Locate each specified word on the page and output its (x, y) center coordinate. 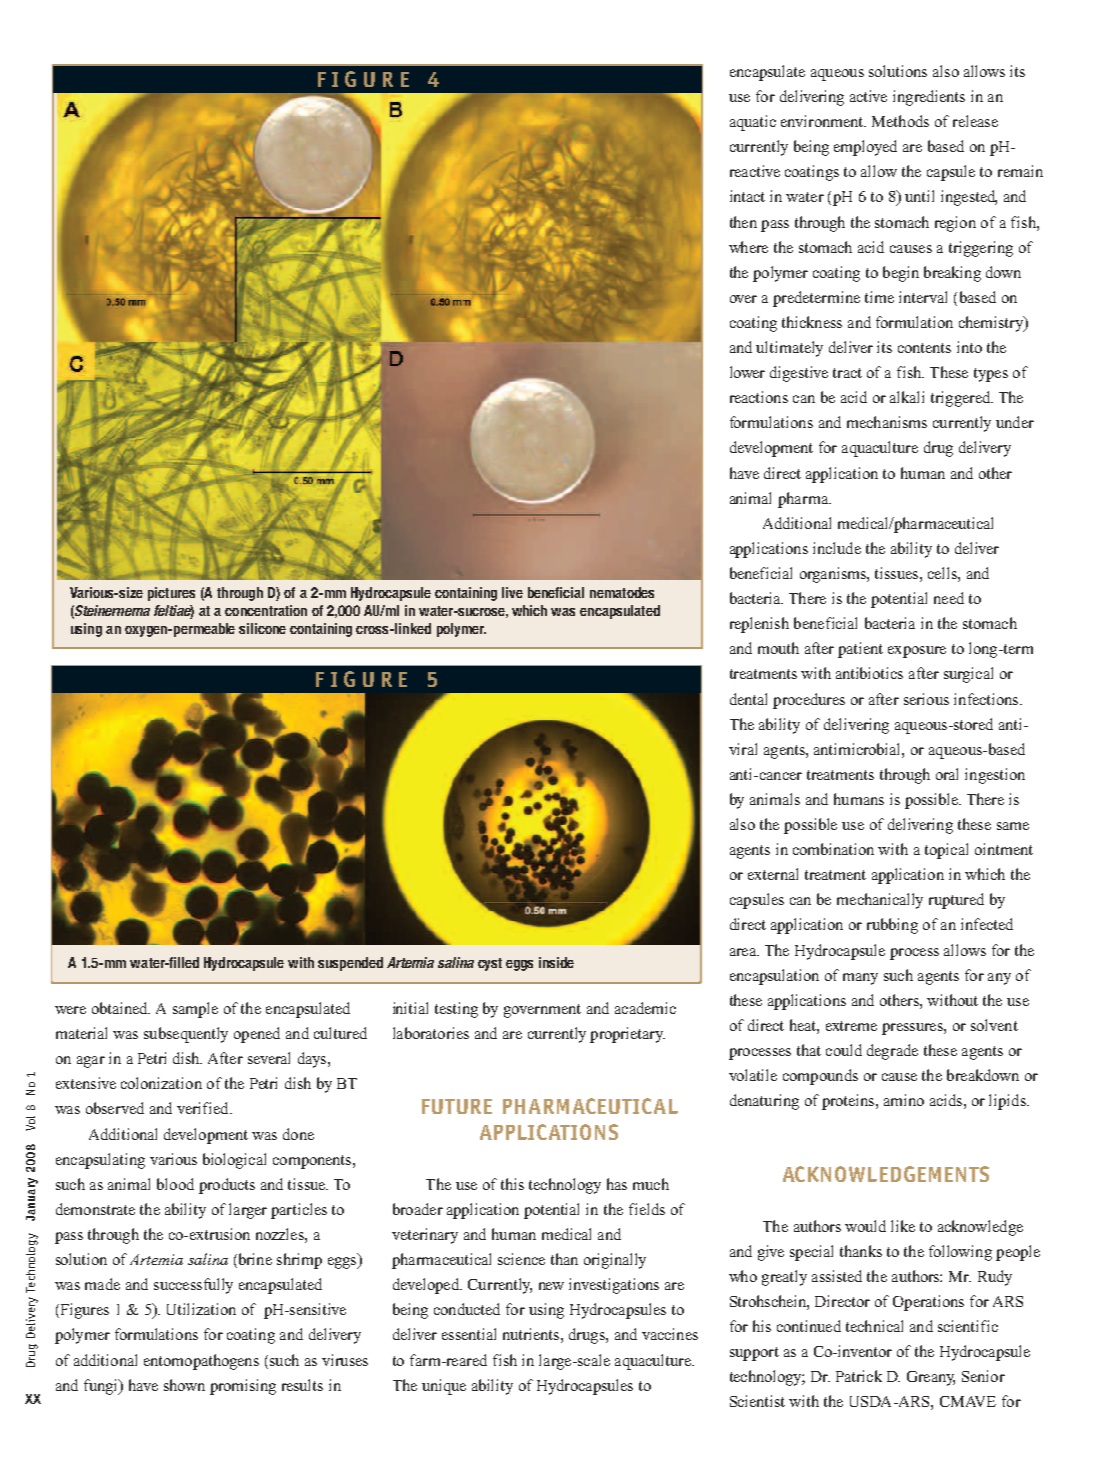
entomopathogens (201, 1362)
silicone (262, 628)
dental (748, 699)
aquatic (753, 123)
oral (947, 774)
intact (747, 196)
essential (469, 1334)
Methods (900, 121)
